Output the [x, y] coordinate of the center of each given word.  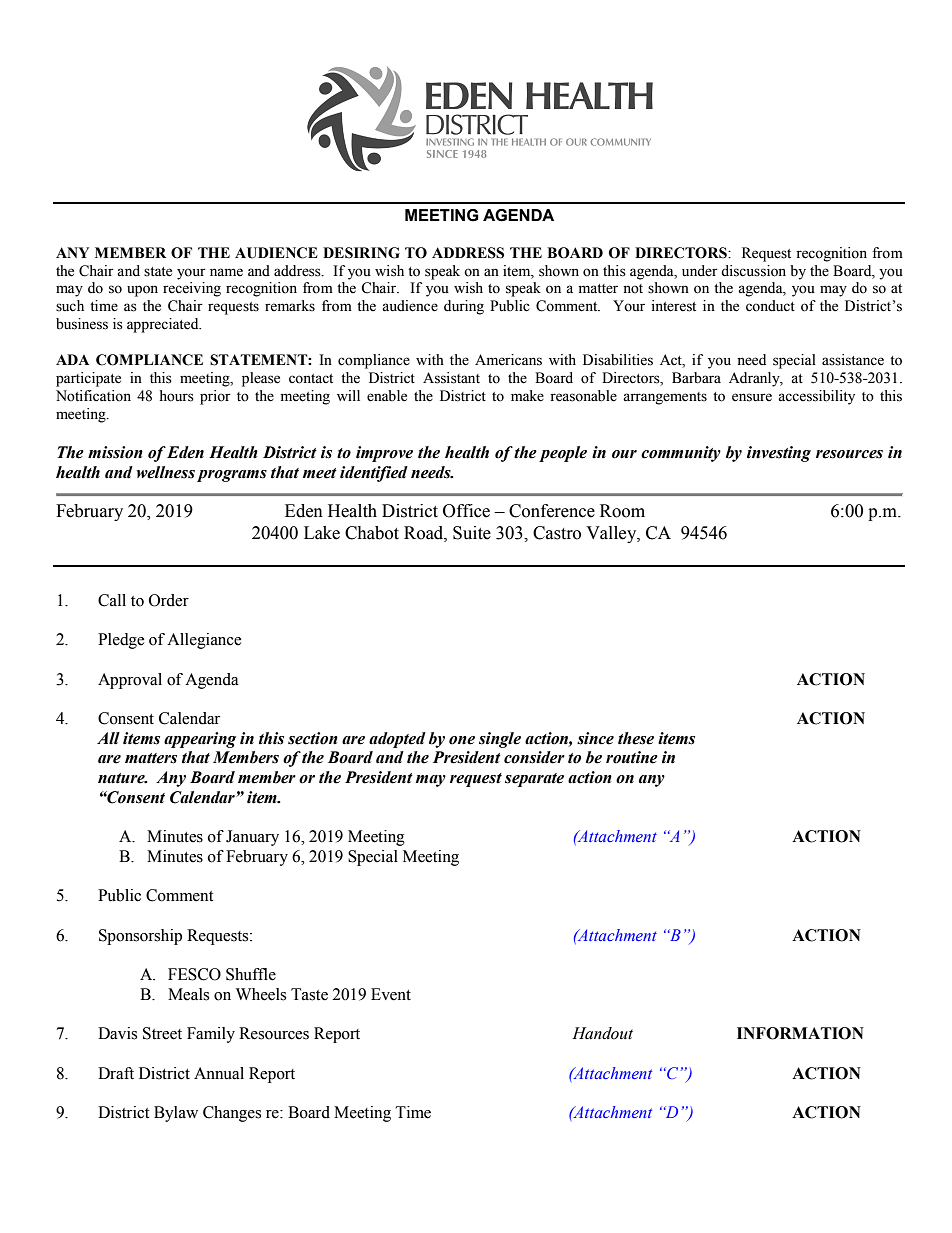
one [462, 740]
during [464, 307]
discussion [753, 271]
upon [142, 291]
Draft [116, 1073]
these [636, 738]
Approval [130, 681]
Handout [602, 1033]
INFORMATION [800, 1033]
